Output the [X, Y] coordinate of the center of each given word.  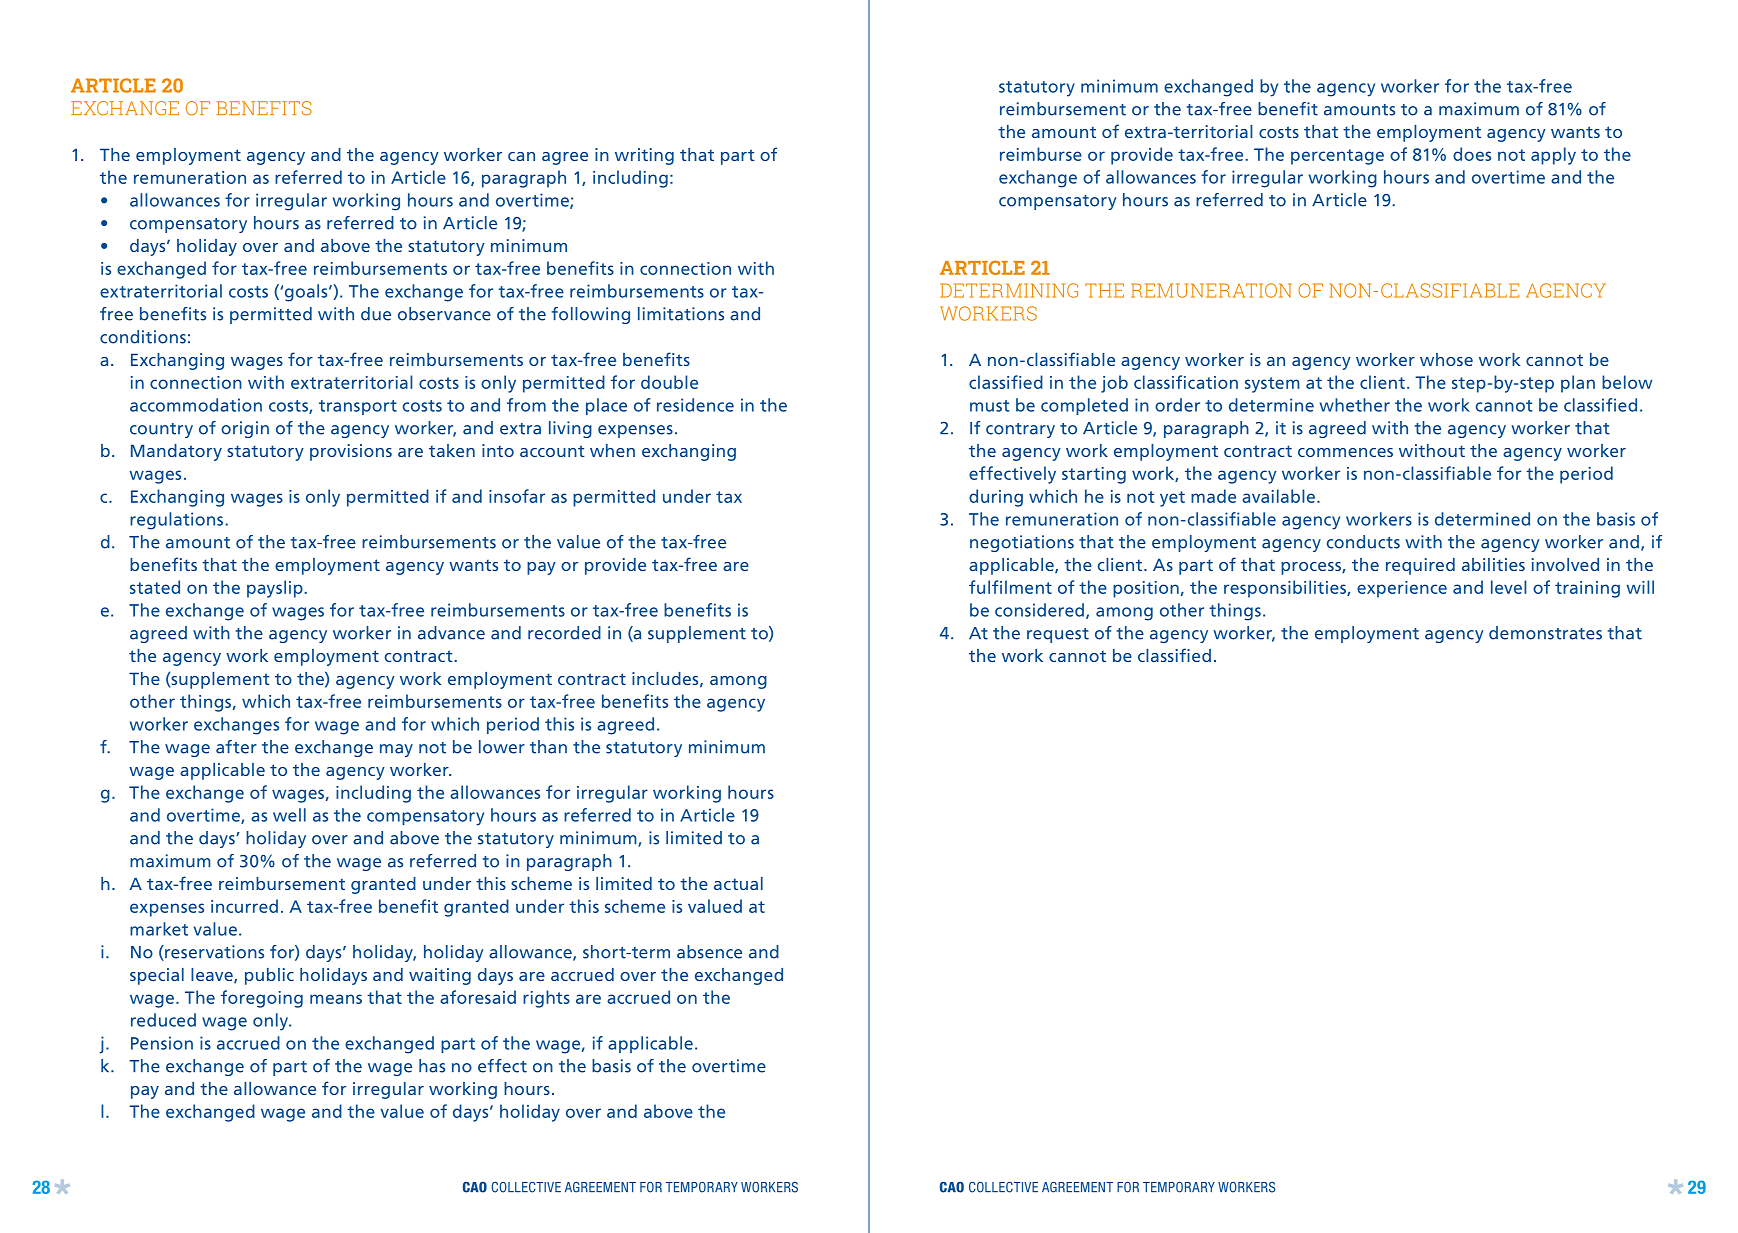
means [336, 999]
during [996, 498]
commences [1345, 452]
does [1472, 154]
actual [738, 883]
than [548, 747]
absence [709, 952]
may [396, 750]
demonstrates [1545, 633]
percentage [1337, 157]
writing [644, 156]
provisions [351, 452]
